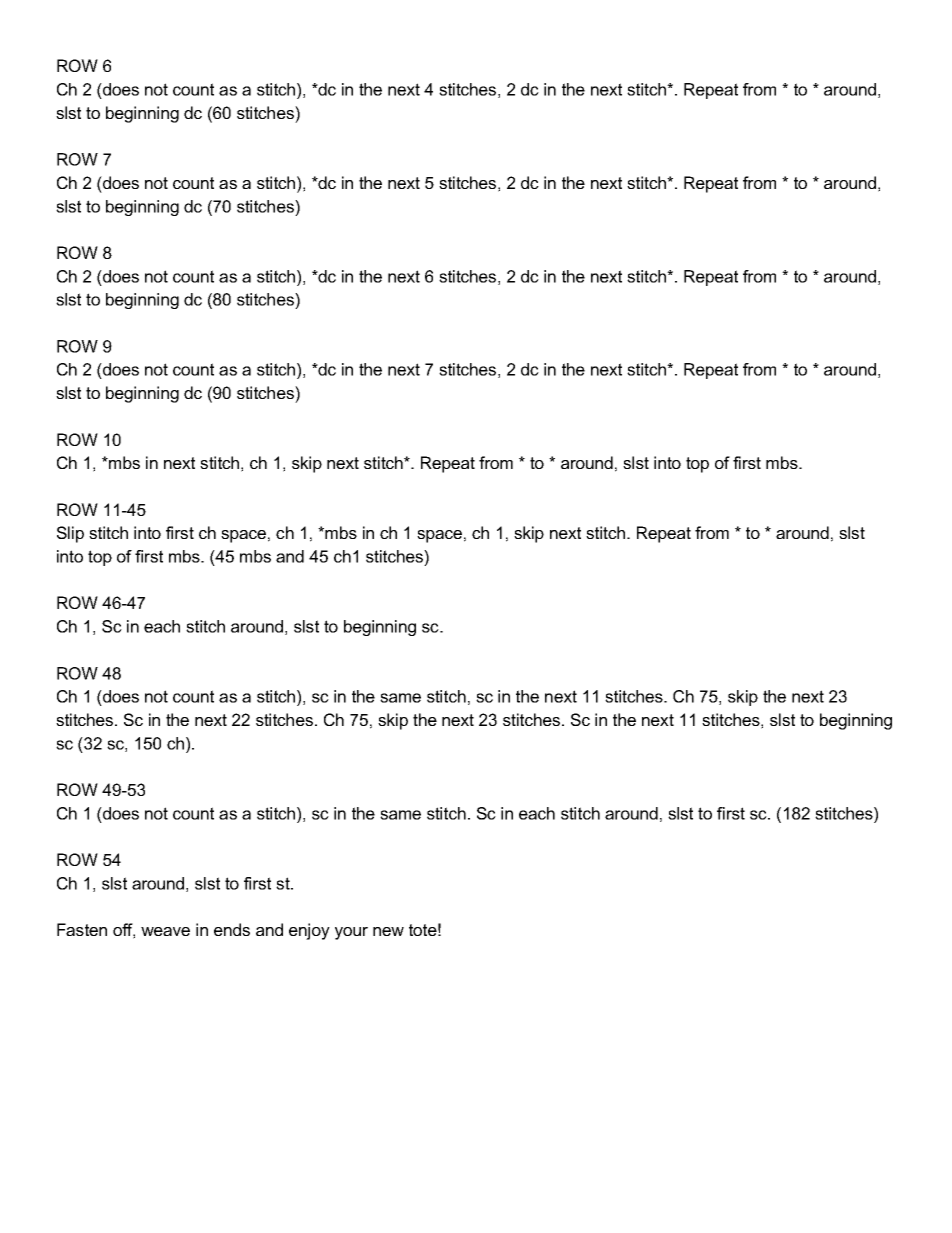  What do you see at coordinates (82, 929) in the page?
I see `Fasten` at bounding box center [82, 929].
